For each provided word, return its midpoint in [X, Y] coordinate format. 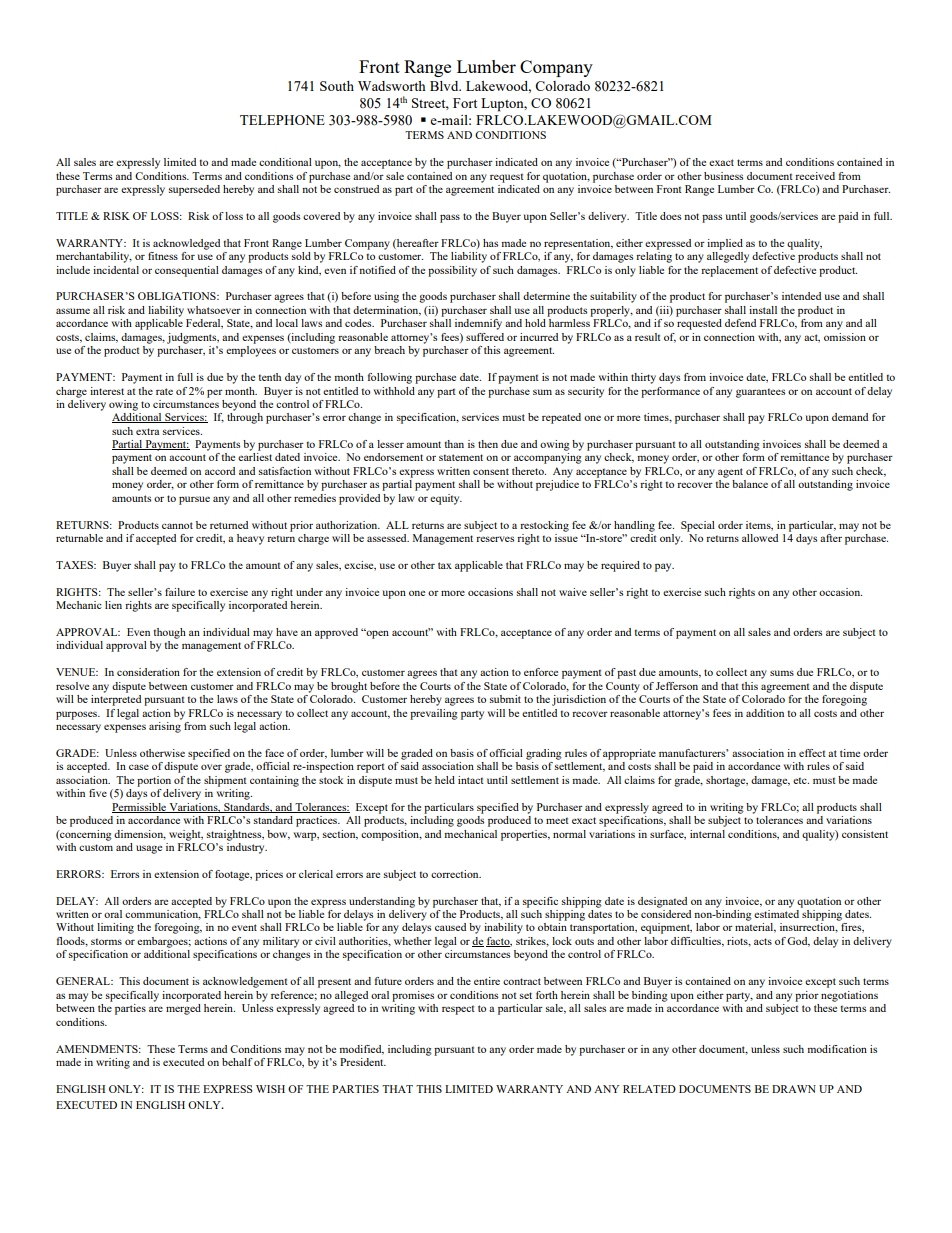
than [454, 444]
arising [165, 727]
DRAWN [794, 1089]
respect [458, 1010]
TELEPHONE [282, 120]
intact [471, 780]
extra [147, 431]
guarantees [760, 393]
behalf [237, 1062]
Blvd [445, 86]
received [815, 176]
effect [812, 753]
